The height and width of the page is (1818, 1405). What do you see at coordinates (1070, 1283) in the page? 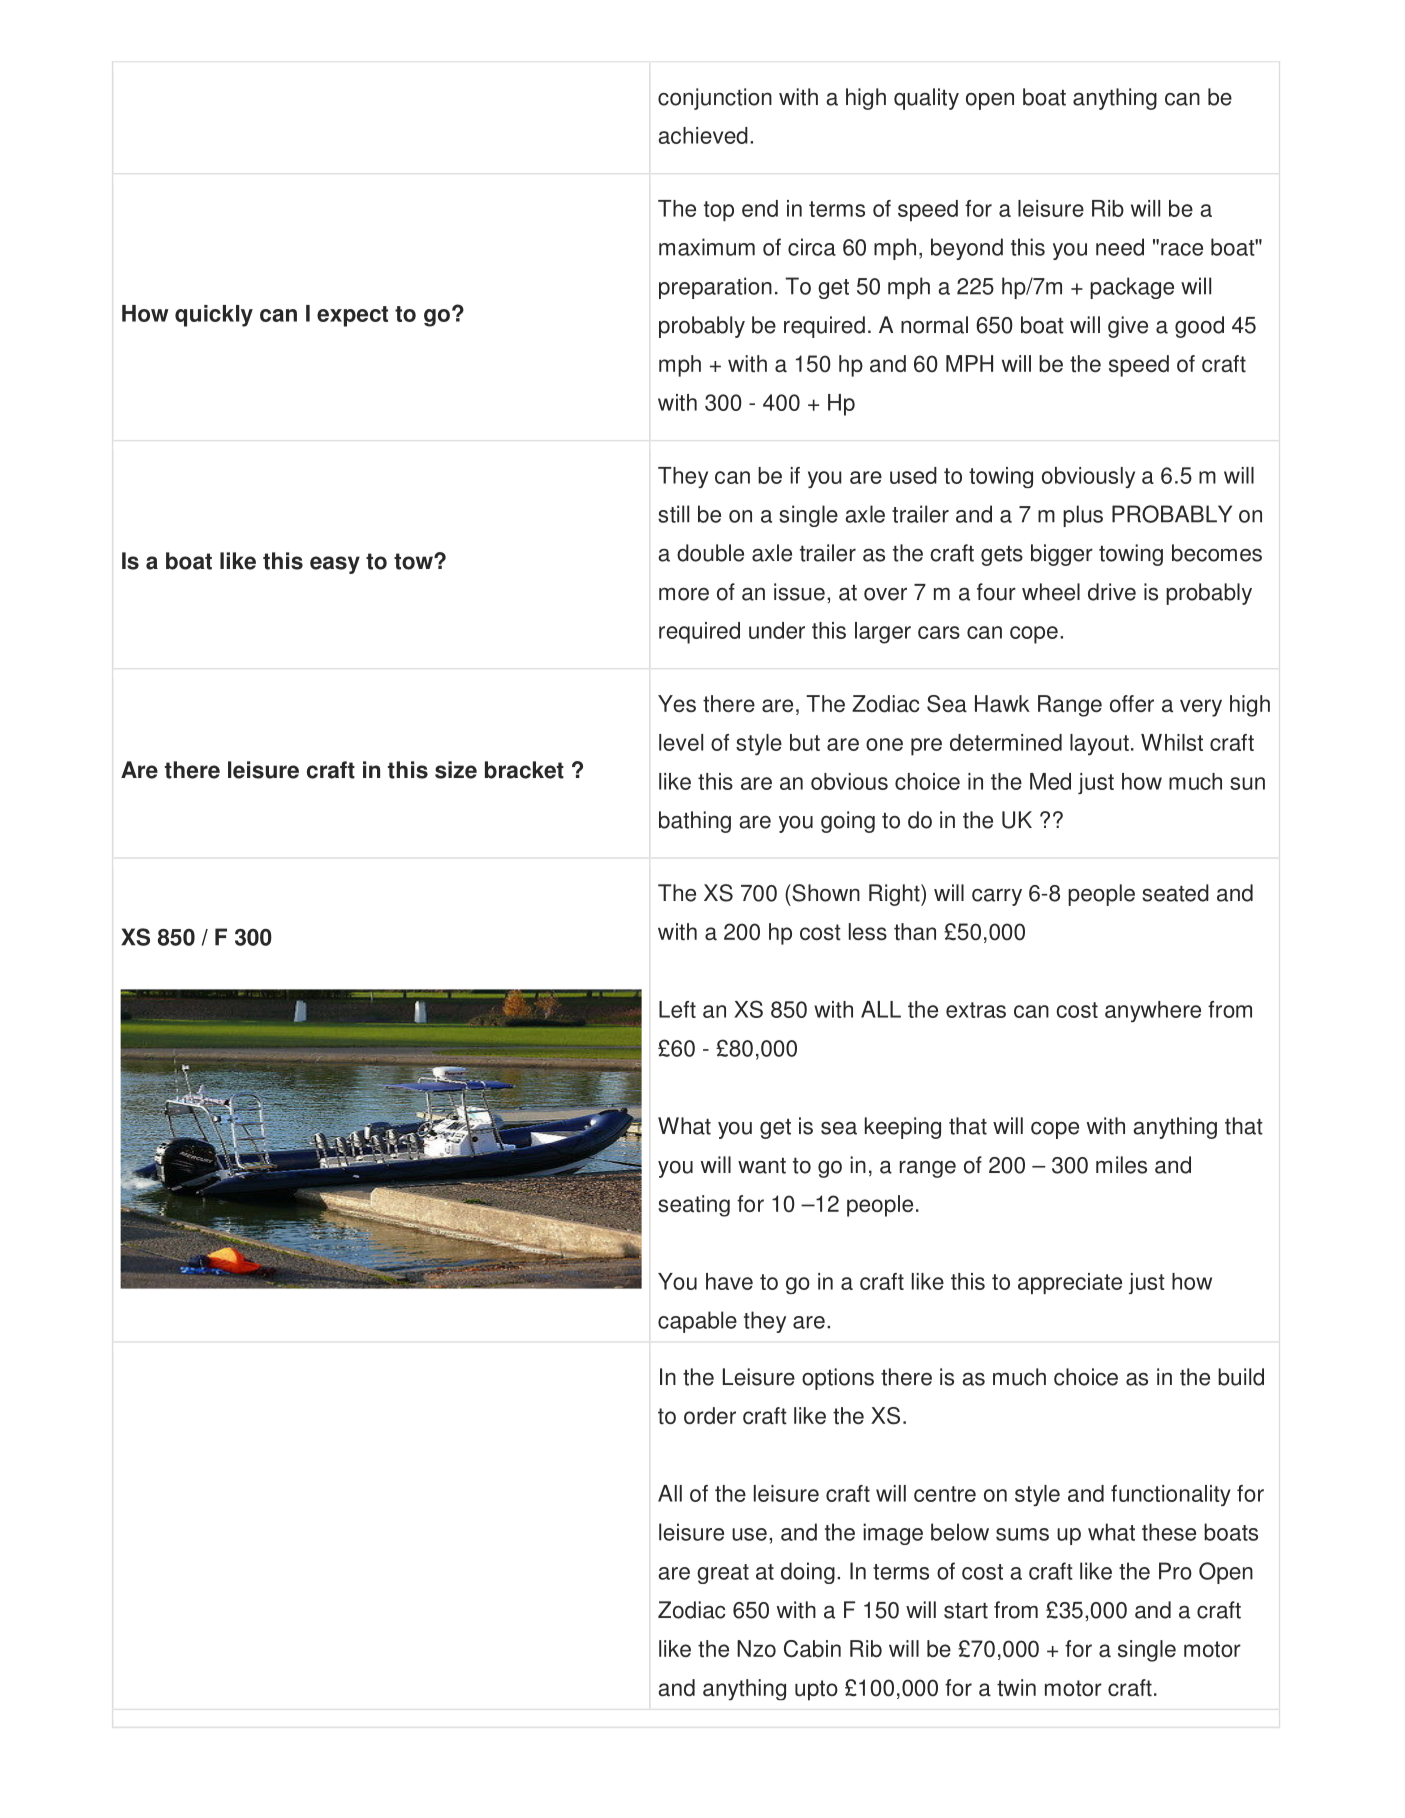
I see `appreciate` at bounding box center [1070, 1283].
